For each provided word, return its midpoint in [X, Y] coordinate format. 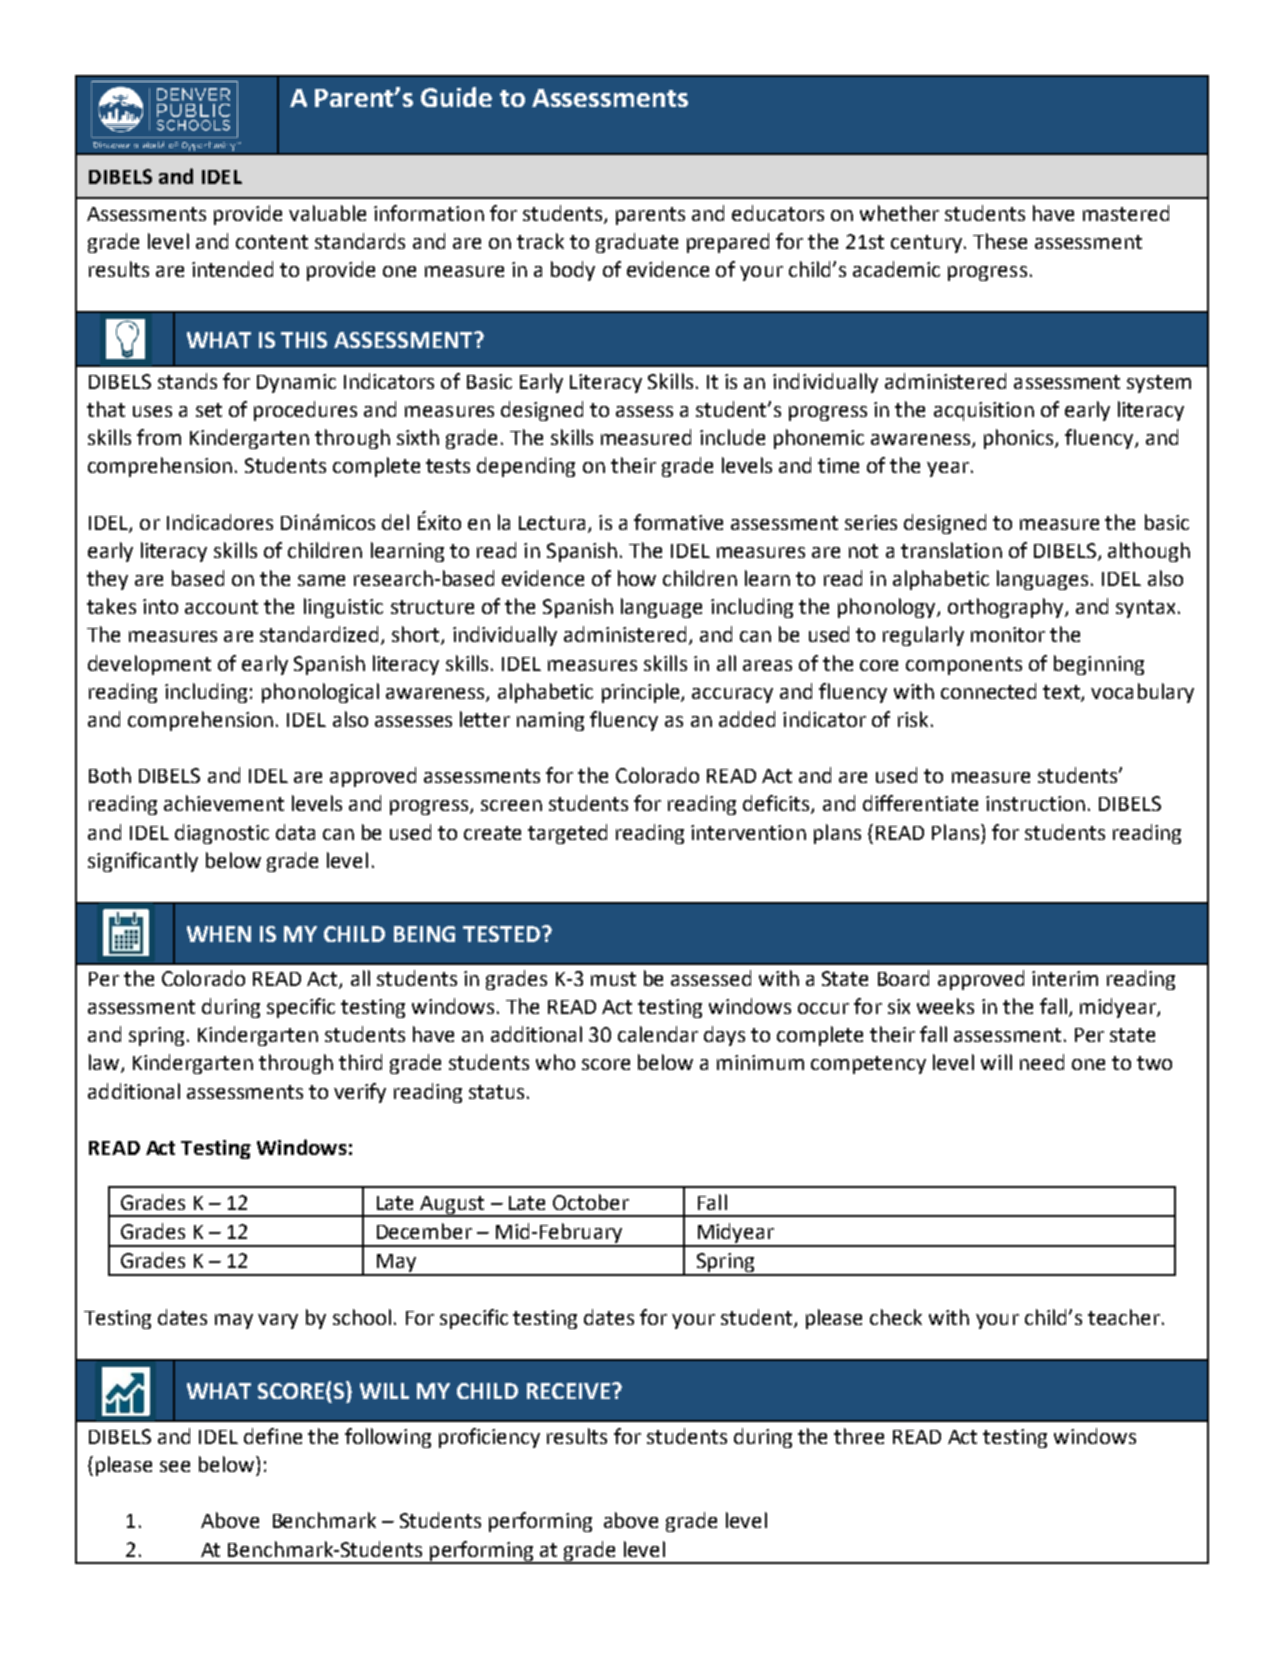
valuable [327, 213]
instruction [1035, 803]
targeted [567, 834]
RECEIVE [568, 1391]
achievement [224, 803]
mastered [1126, 213]
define [273, 1436]
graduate [637, 243]
